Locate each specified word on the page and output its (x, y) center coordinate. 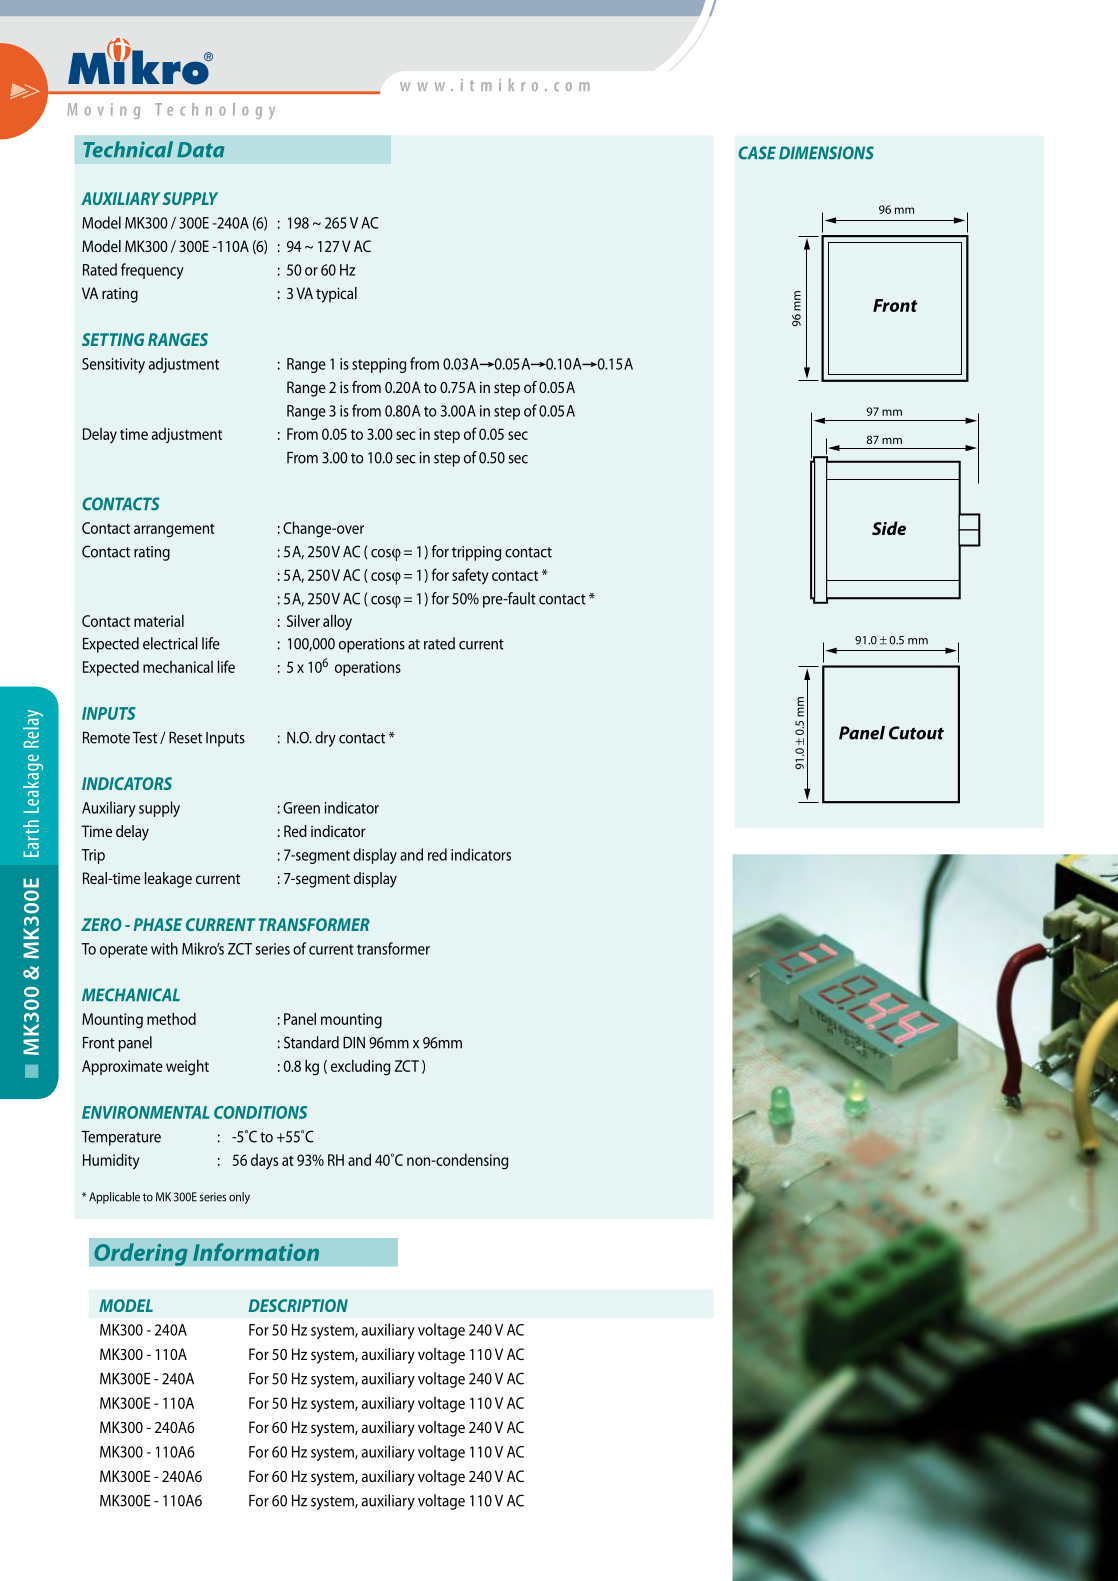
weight (187, 1067)
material (159, 620)
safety (470, 576)
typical (336, 295)
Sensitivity (113, 365)
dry (325, 739)
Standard (311, 1042)
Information (256, 1252)
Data (201, 150)
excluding (360, 1067)
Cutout (916, 733)
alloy (337, 622)
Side (889, 528)
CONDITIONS (260, 1112)
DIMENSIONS (826, 153)
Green (301, 808)
